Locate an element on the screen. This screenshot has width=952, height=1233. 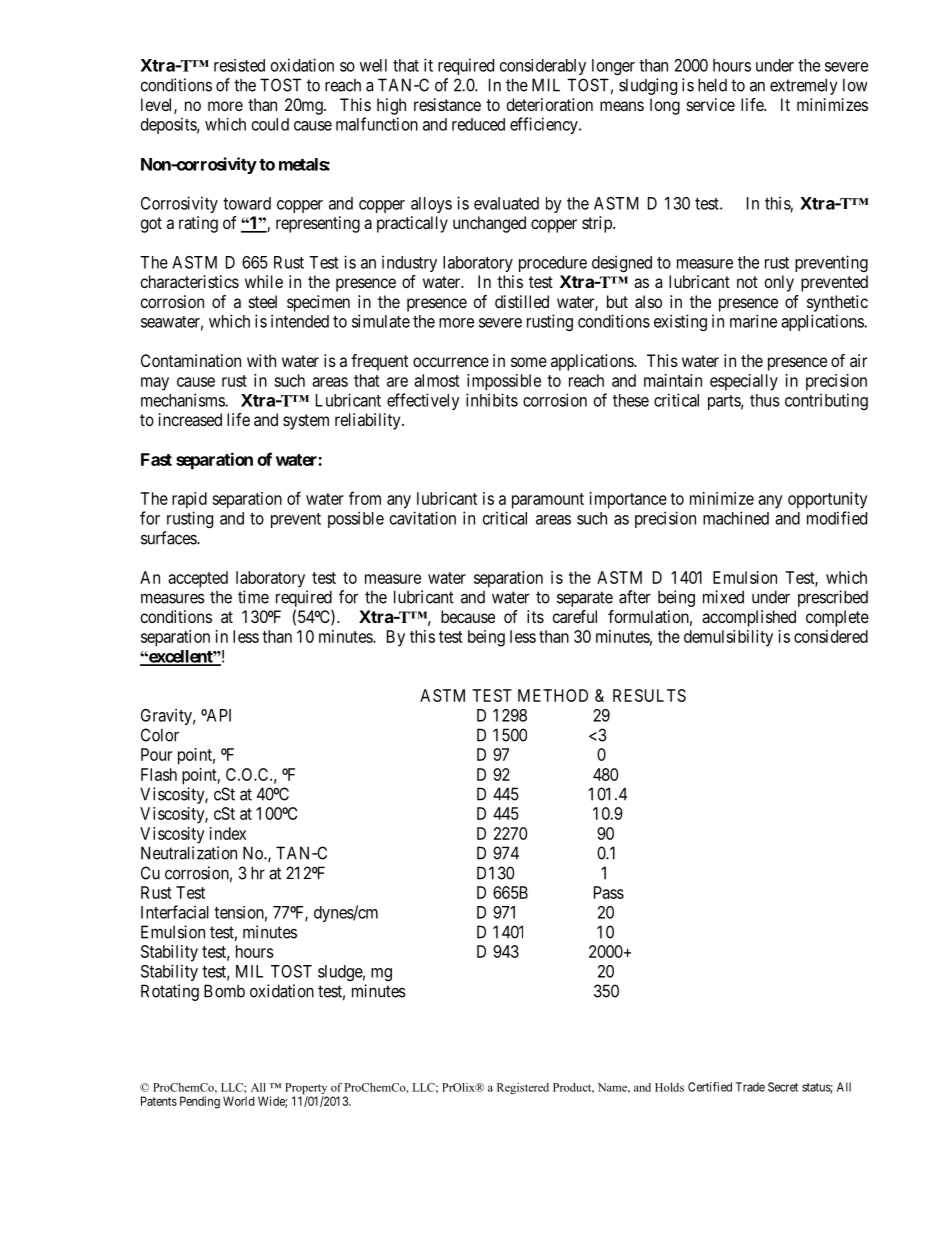
Neutralization is located at coordinates (189, 853).
